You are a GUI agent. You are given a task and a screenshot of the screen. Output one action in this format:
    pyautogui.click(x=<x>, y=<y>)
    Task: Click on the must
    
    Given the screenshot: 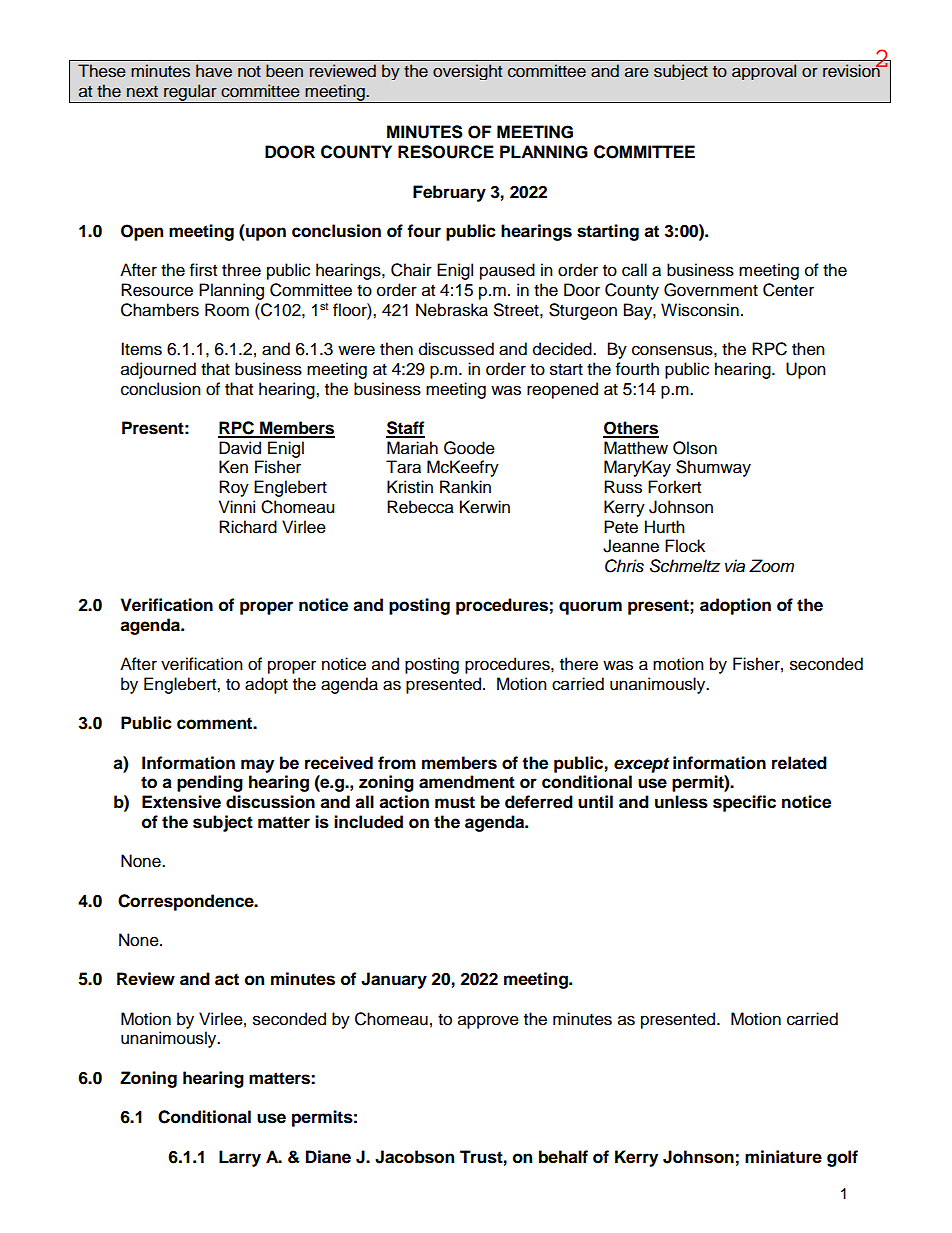 What is the action you would take?
    pyautogui.click(x=455, y=802)
